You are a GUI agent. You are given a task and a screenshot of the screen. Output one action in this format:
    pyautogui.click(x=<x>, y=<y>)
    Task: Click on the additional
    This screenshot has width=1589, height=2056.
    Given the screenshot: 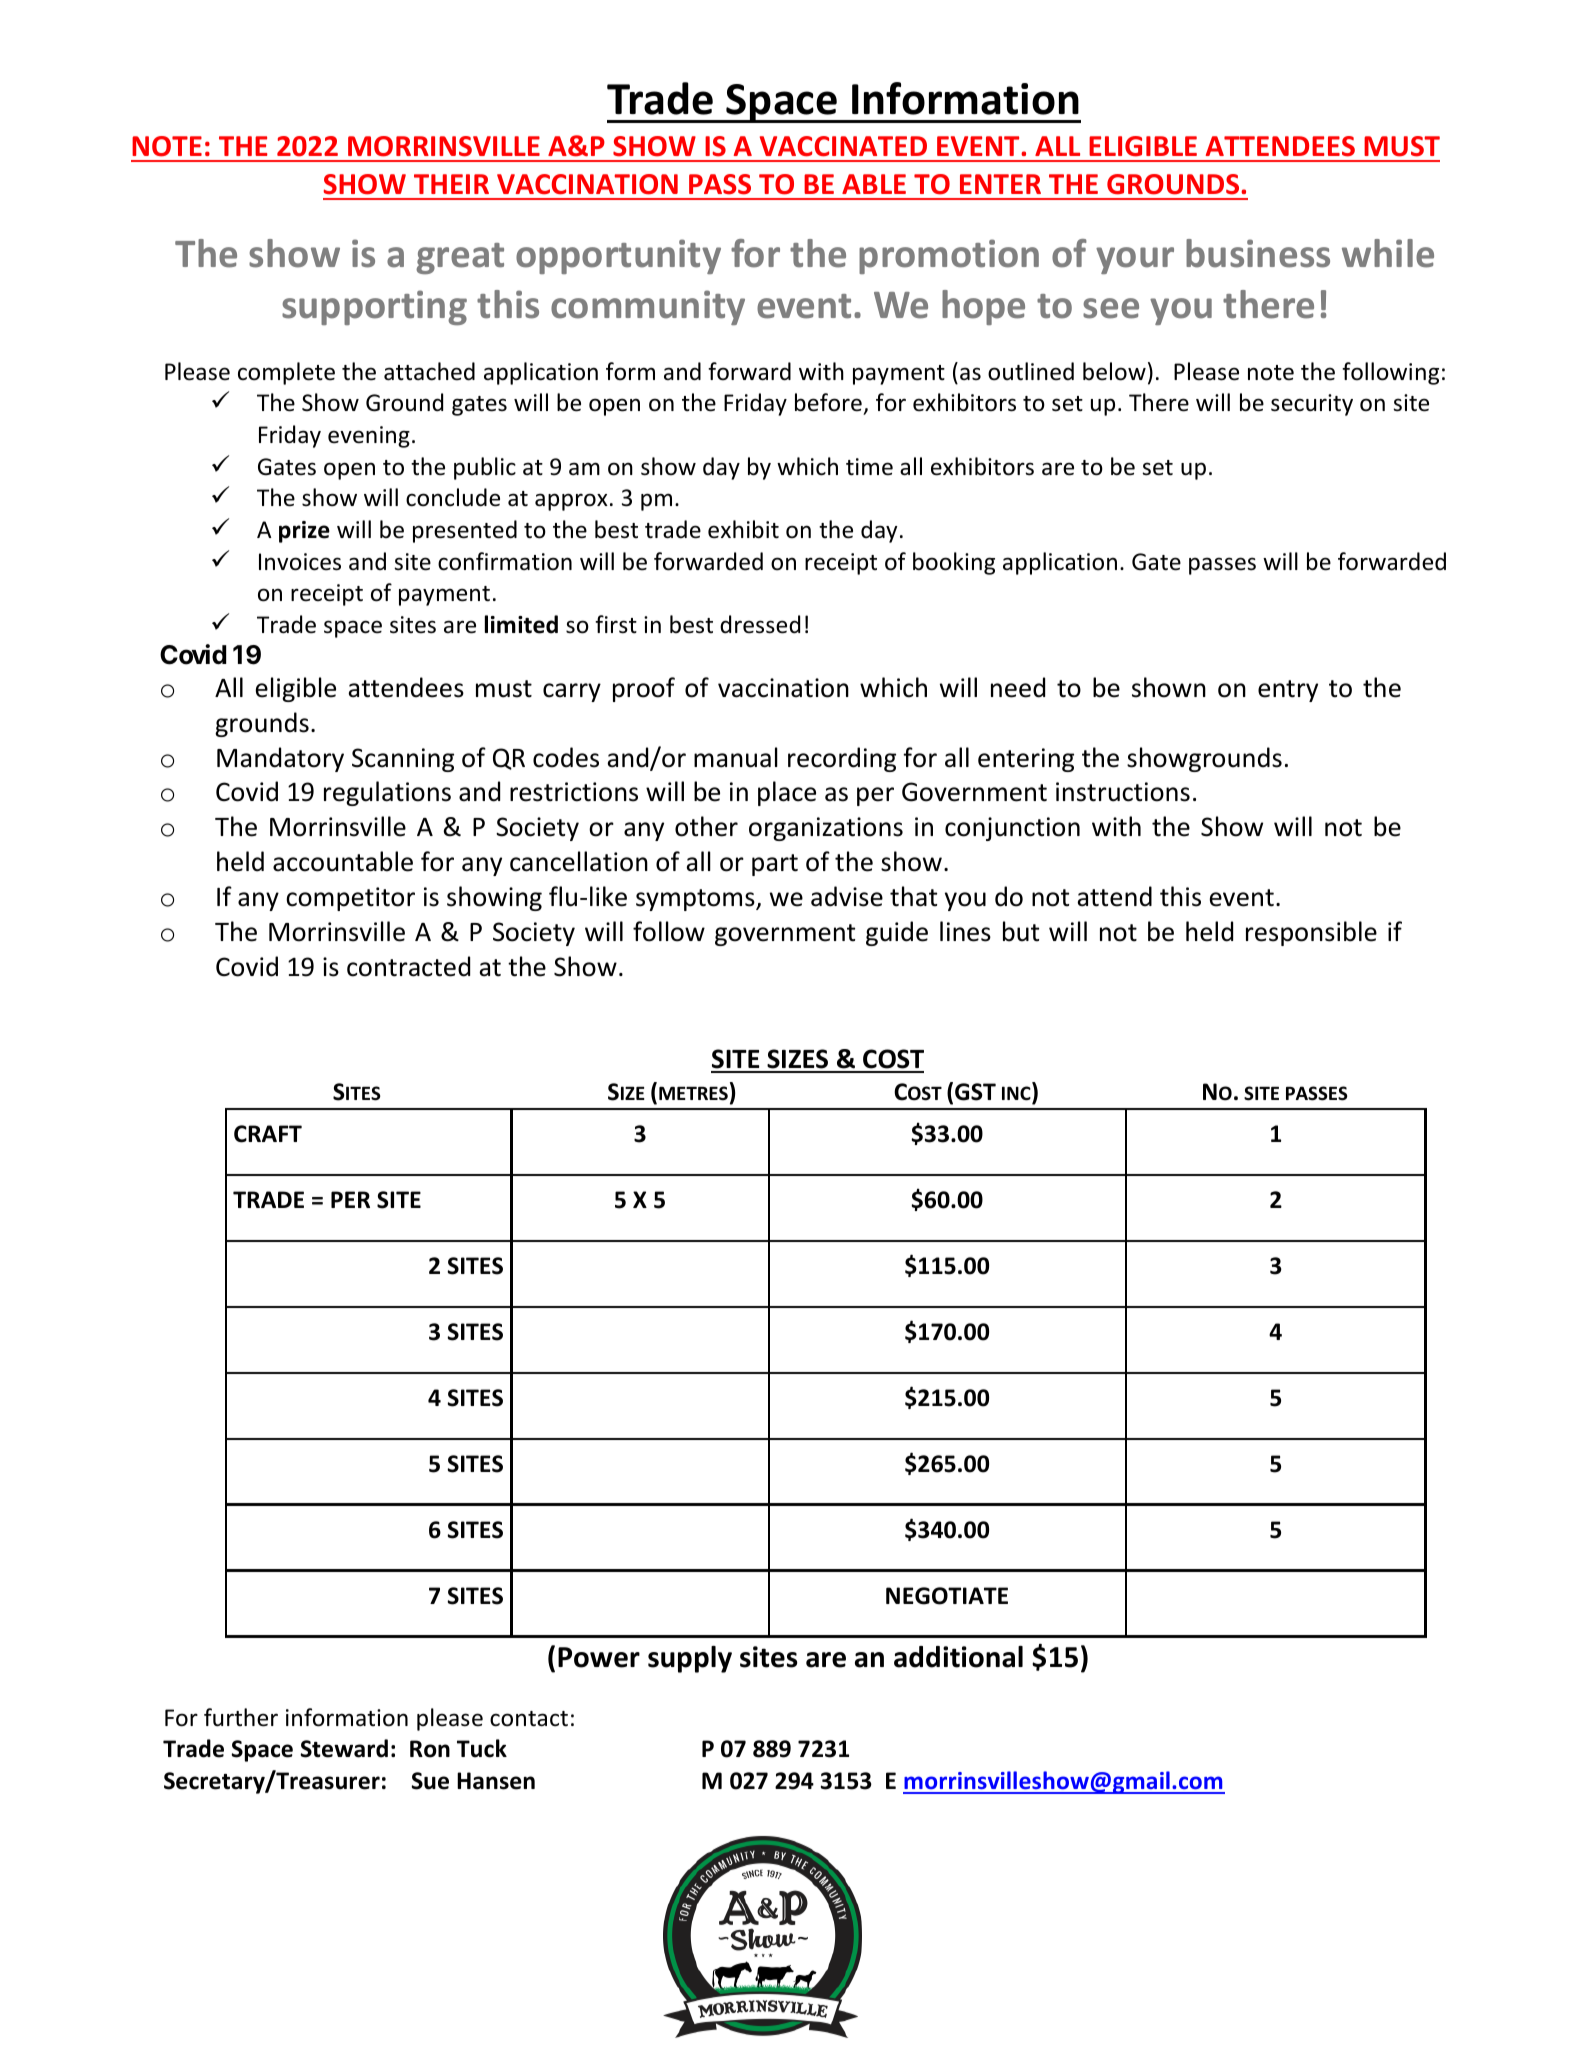 What is the action you would take?
    pyautogui.click(x=958, y=1657)
